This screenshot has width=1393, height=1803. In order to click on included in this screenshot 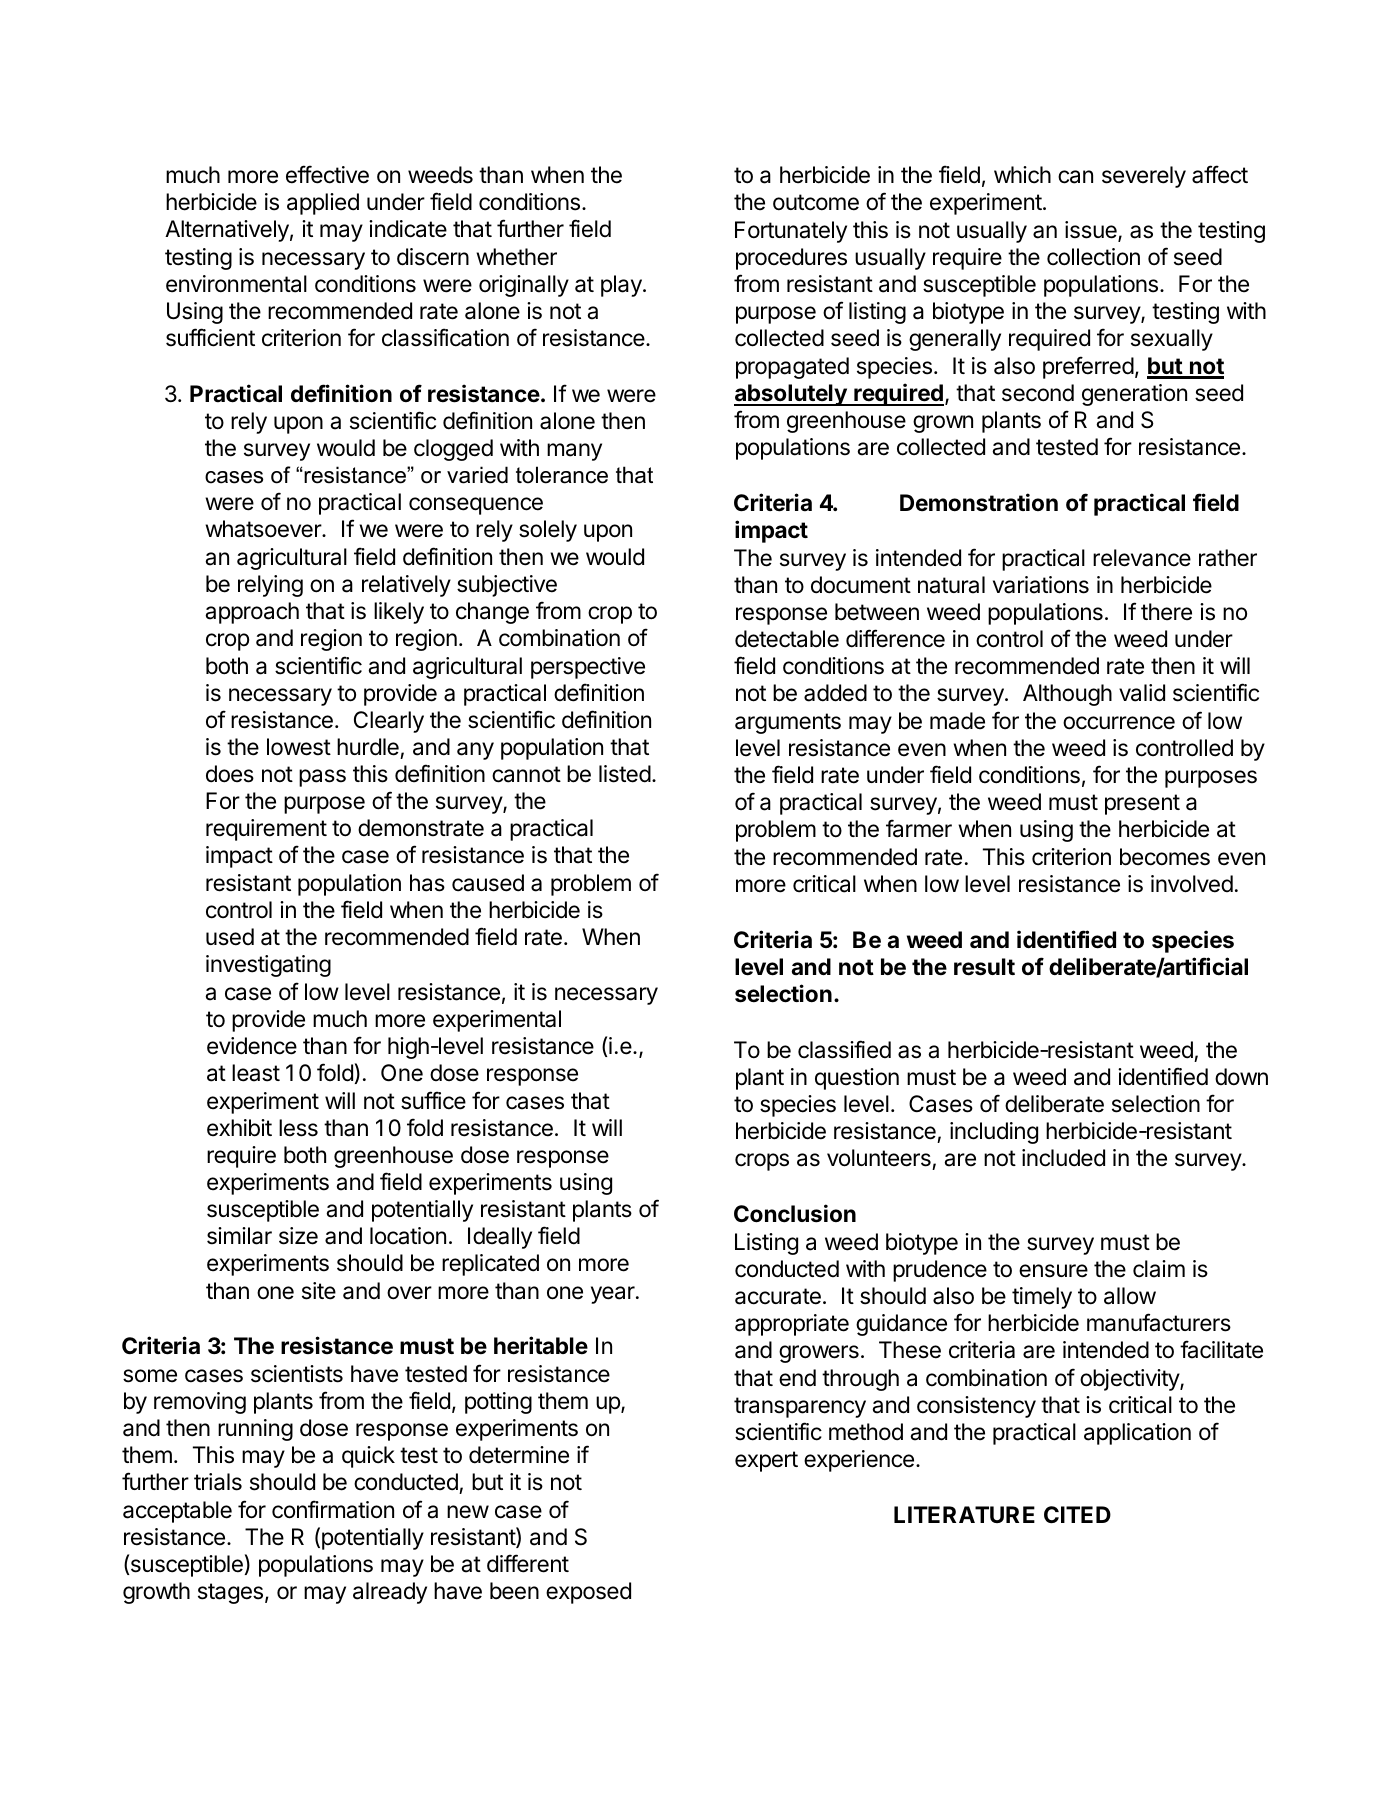, I will do `click(1063, 1158)`.
